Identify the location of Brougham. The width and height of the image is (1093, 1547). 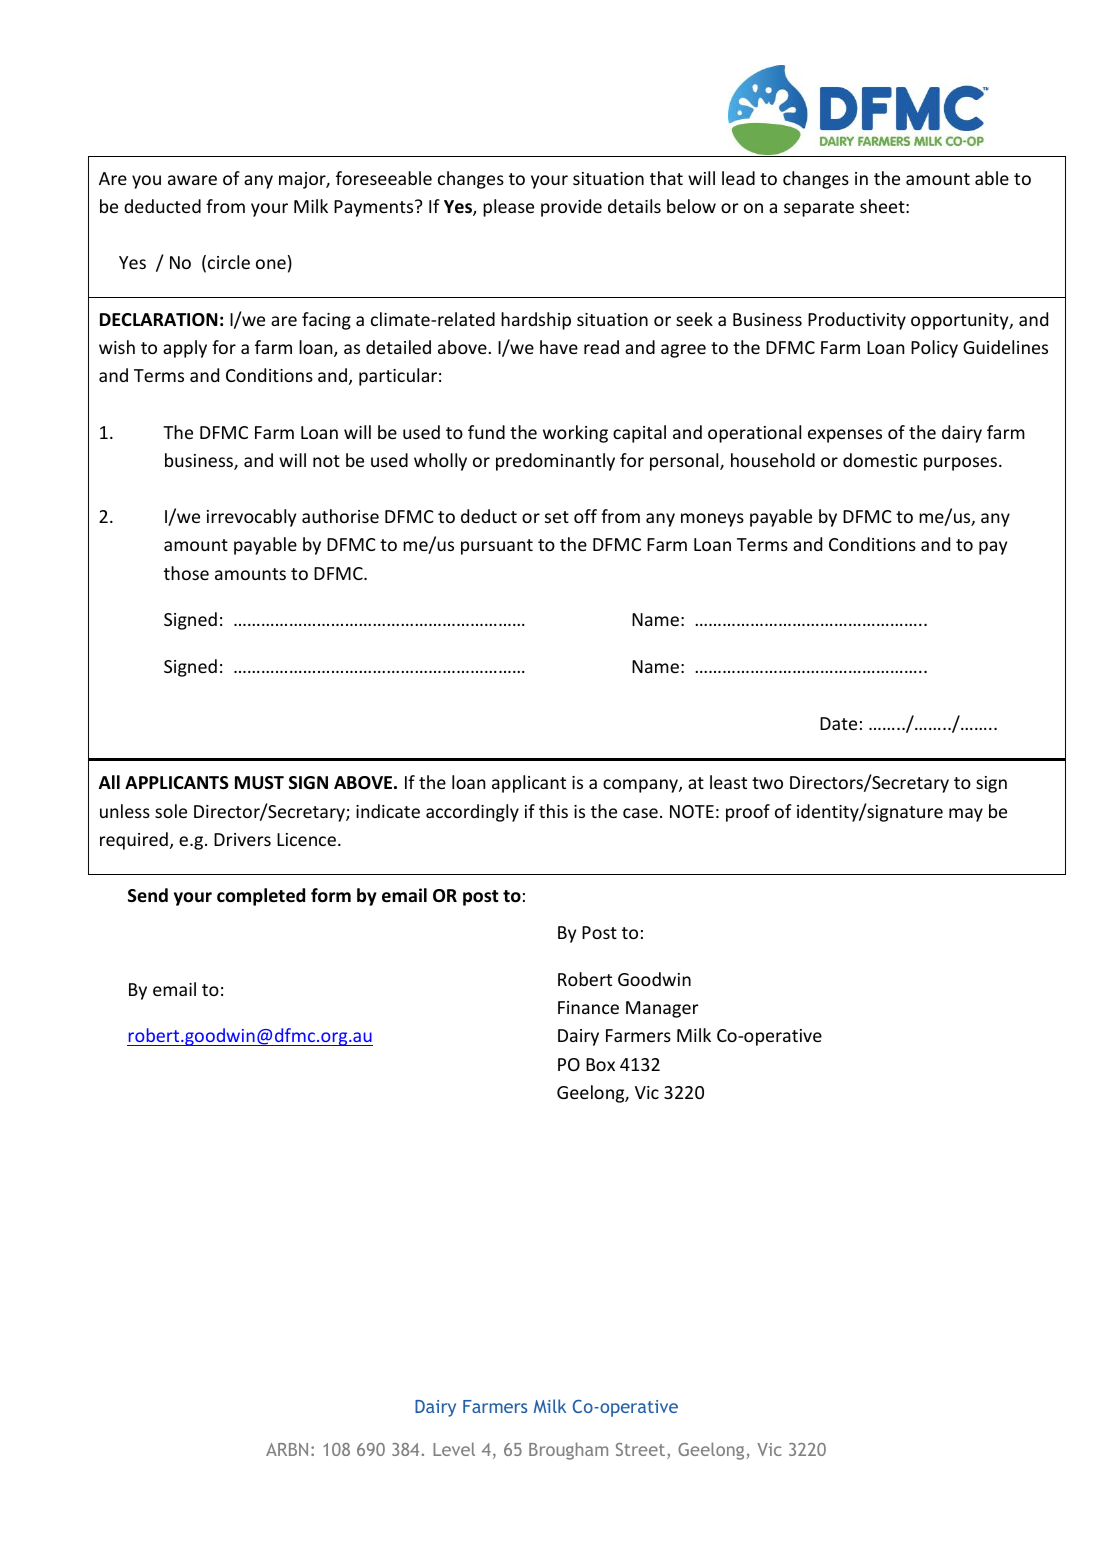
(568, 1451).
